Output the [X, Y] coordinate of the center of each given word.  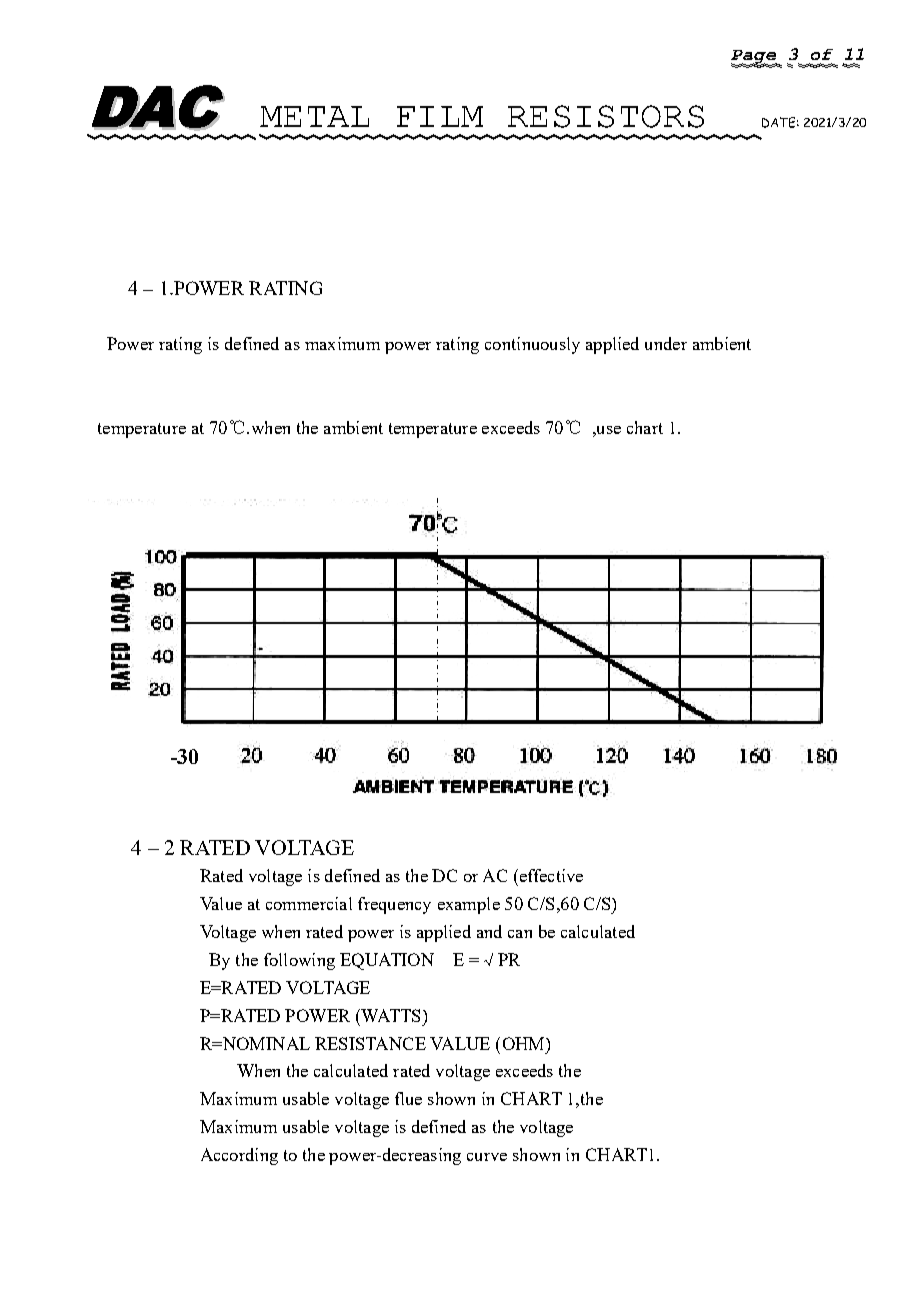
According [239, 1156]
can [520, 934]
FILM [440, 116]
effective [550, 875]
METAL [314, 116]
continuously [532, 345]
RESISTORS [606, 116]
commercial [309, 903]
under [666, 343]
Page [754, 58]
